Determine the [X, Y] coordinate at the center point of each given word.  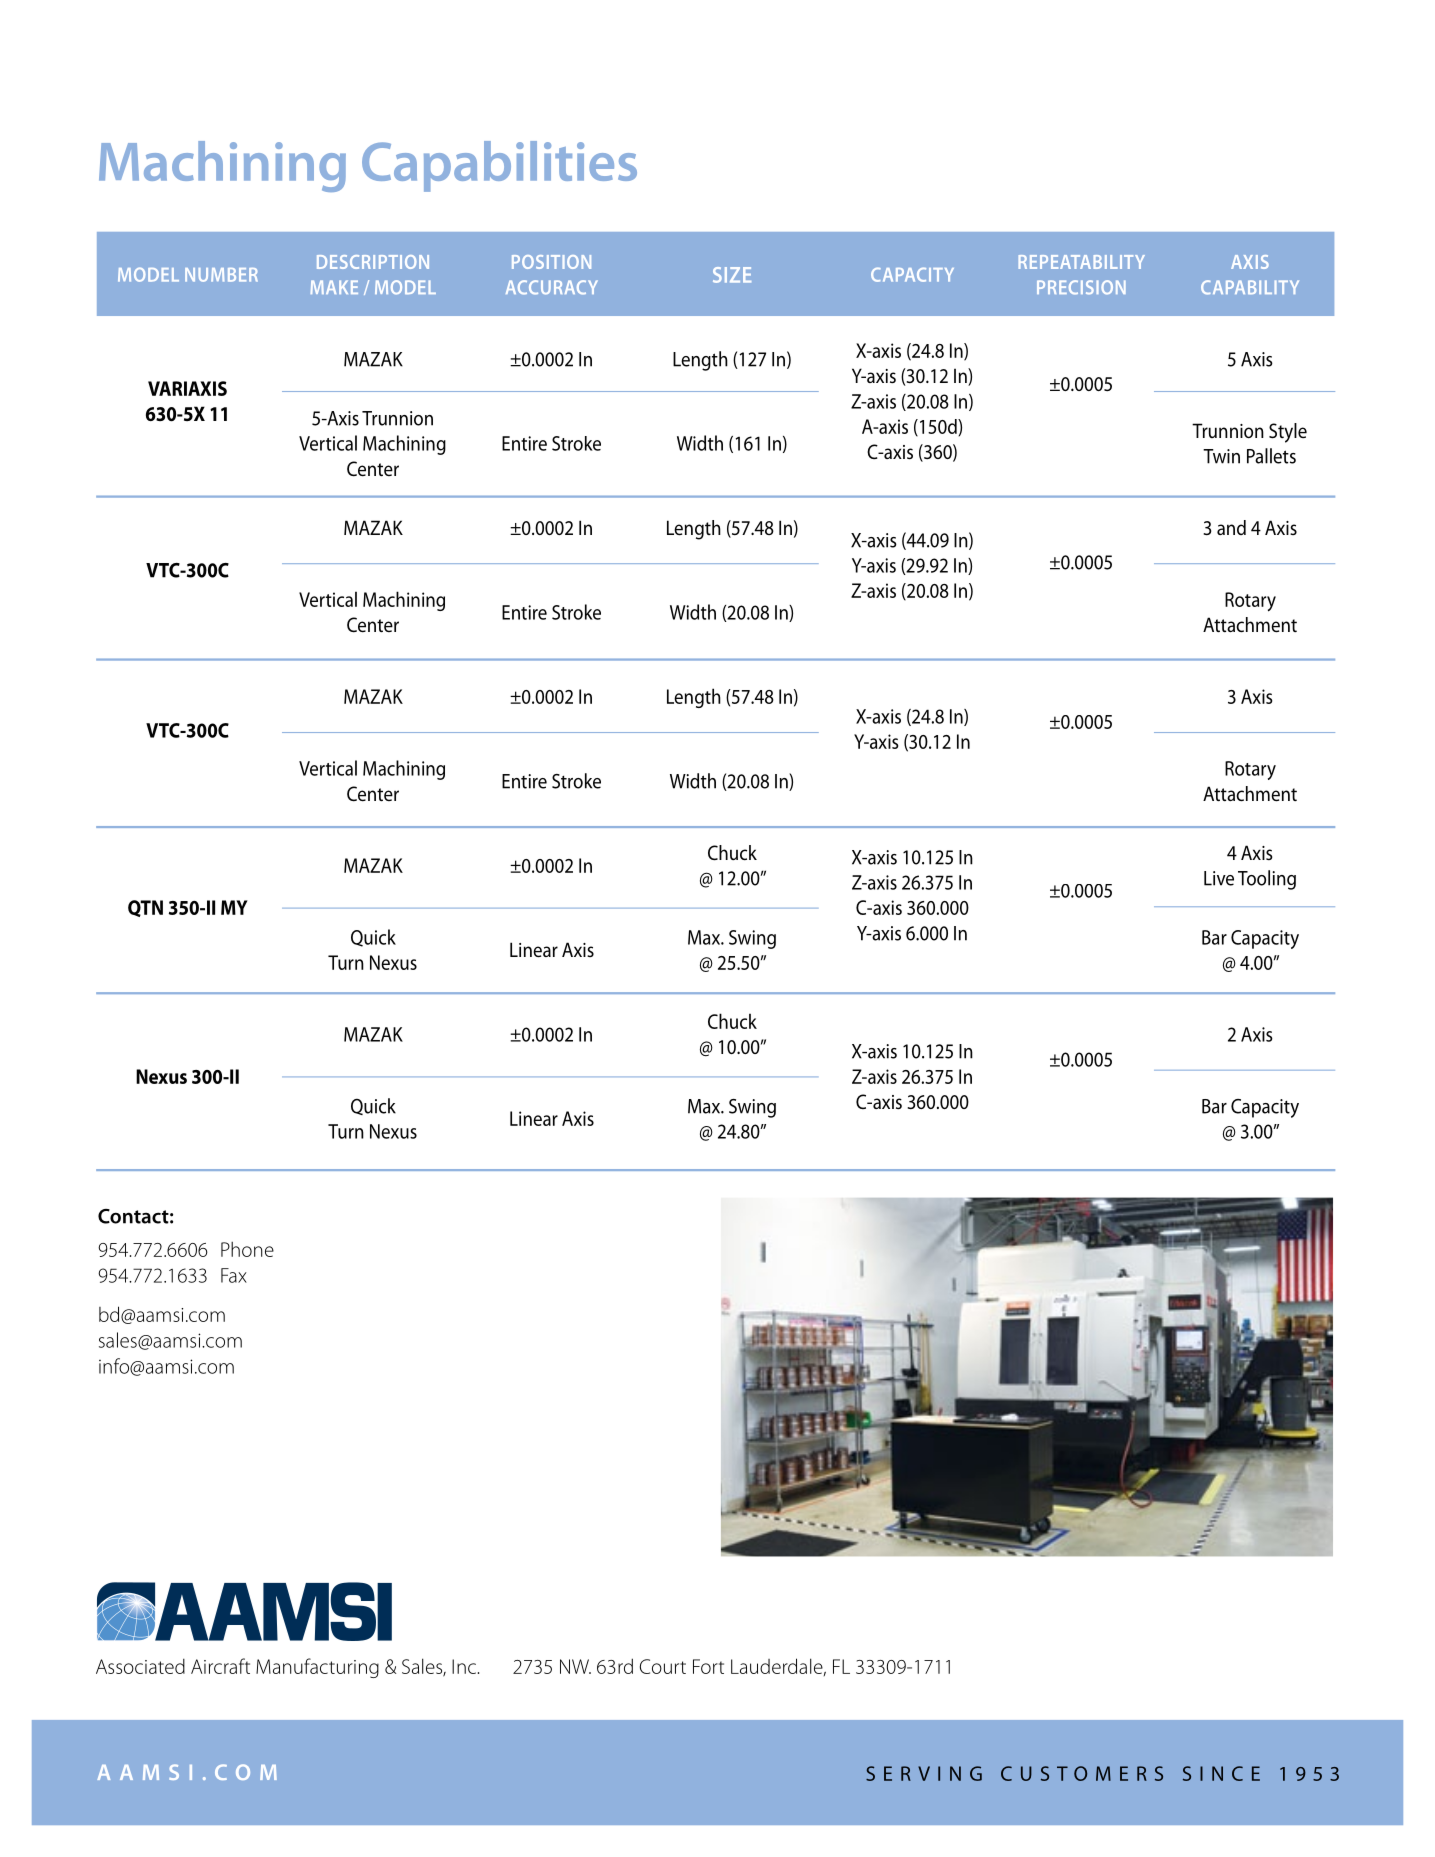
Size [732, 275]
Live [1219, 878]
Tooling [1267, 880]
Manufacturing [317, 1668]
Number [221, 275]
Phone [247, 1249]
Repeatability [1082, 262]
